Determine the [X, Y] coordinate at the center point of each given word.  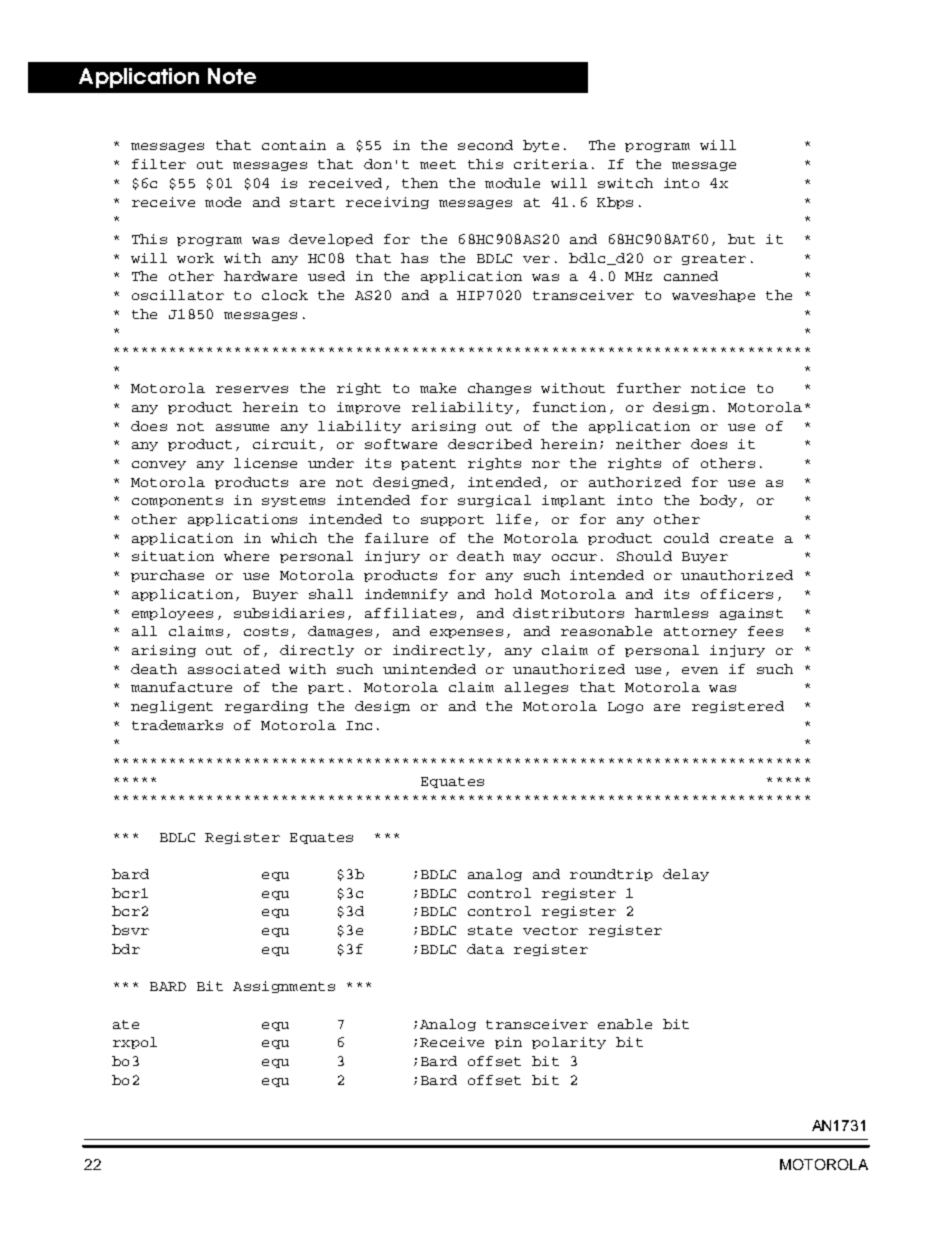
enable [625, 1024]
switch [625, 183]
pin [508, 1043]
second [485, 145]
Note [232, 76]
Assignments [284, 987]
